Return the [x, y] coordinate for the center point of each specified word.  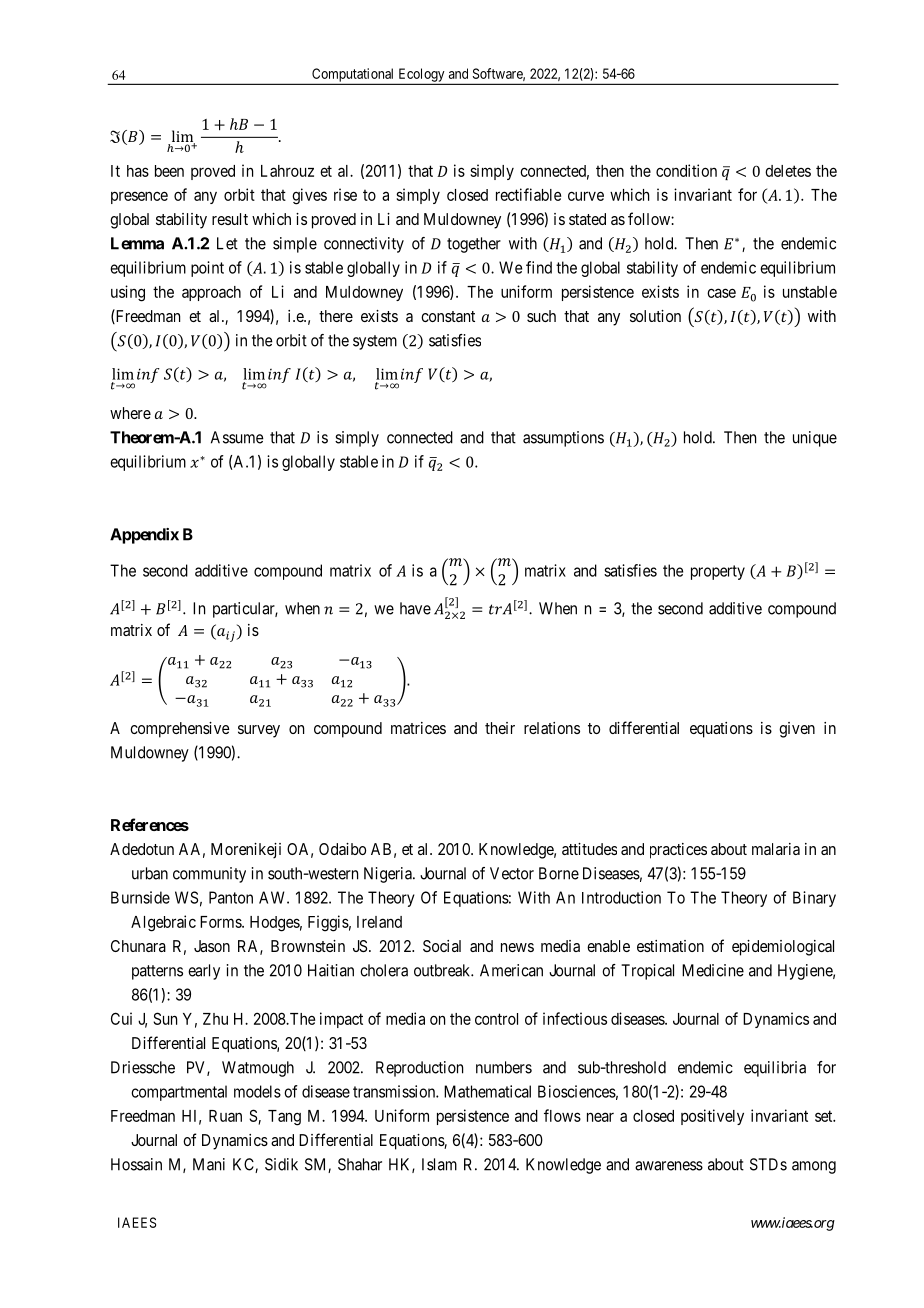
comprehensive [180, 730]
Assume [237, 437]
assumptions [563, 439]
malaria [776, 849]
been [169, 171]
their [500, 728]
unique [815, 439]
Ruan [225, 1116]
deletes [788, 171]
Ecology [421, 76]
